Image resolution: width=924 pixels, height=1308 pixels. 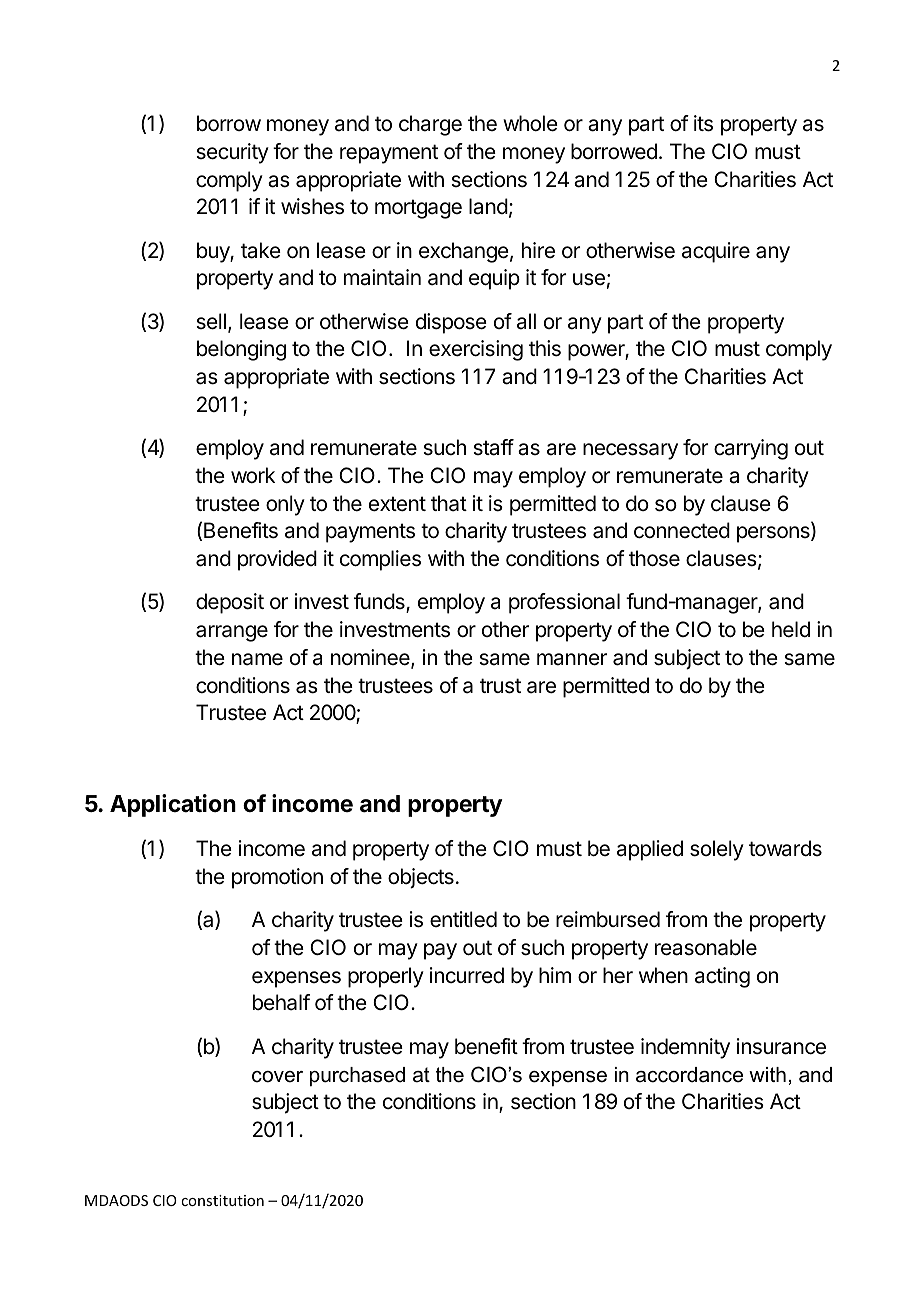 What do you see at coordinates (449, 503) in the screenshot?
I see `that` at bounding box center [449, 503].
